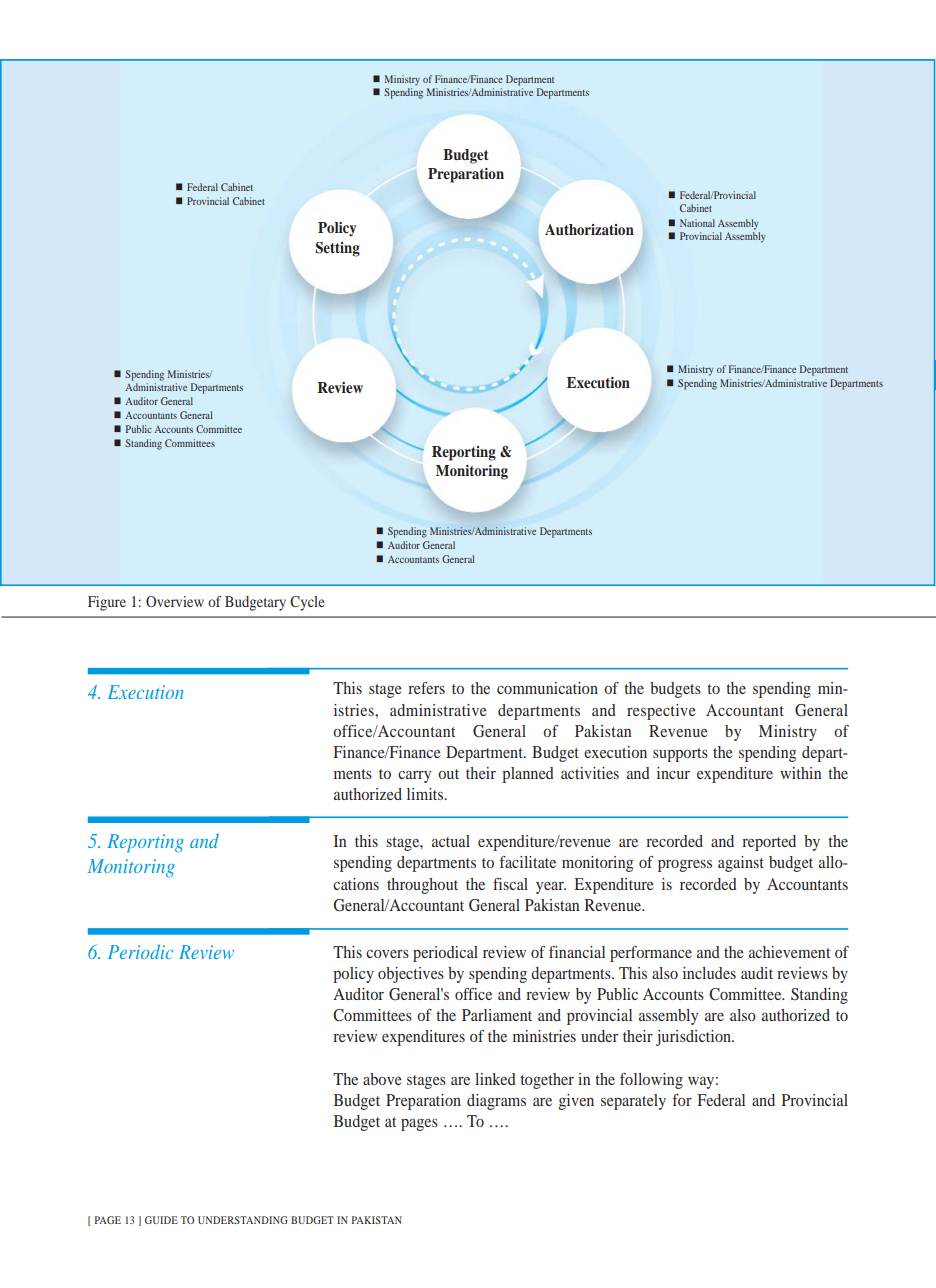  What do you see at coordinates (307, 603) in the screenshot?
I see `Cycle` at bounding box center [307, 603].
